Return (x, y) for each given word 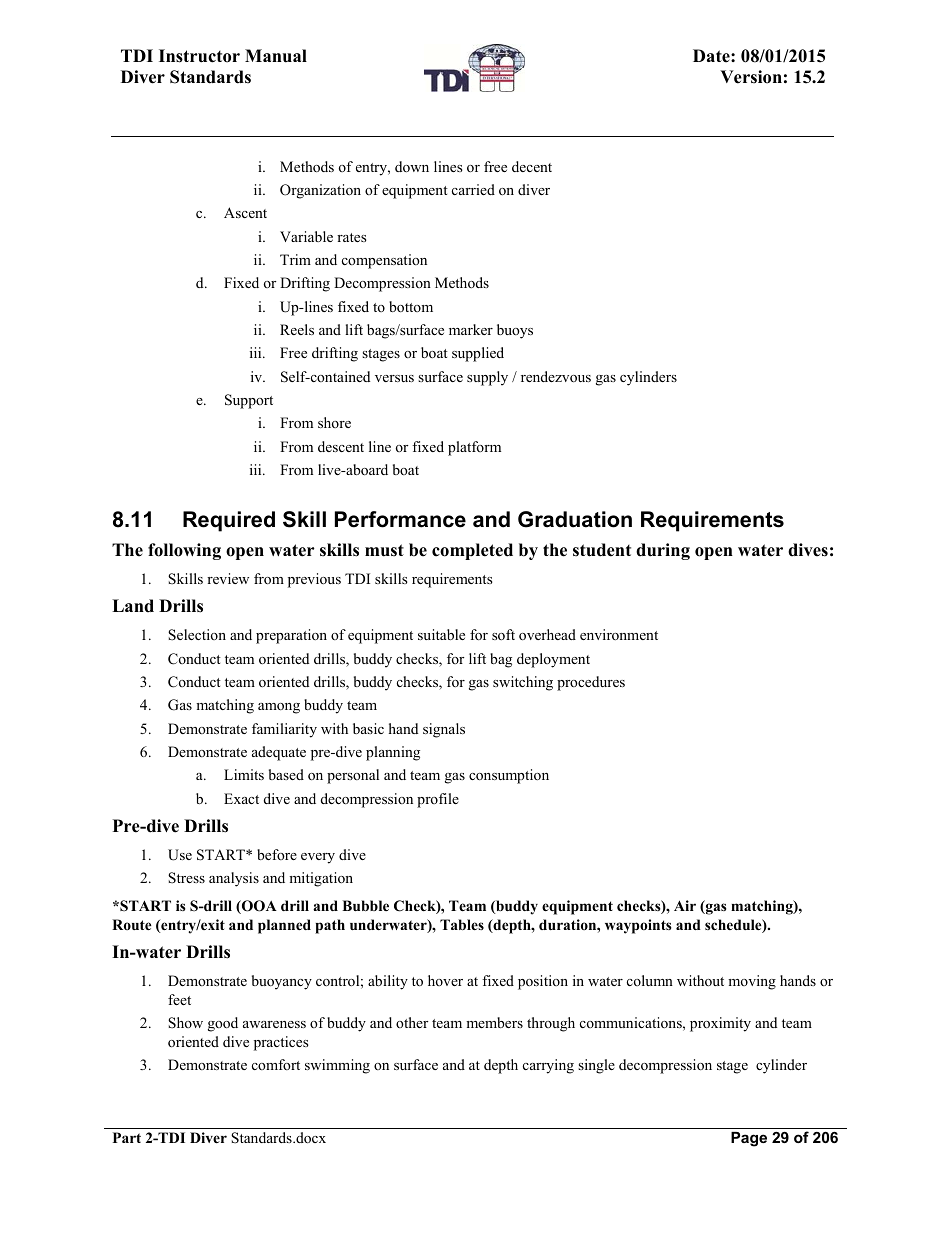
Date (712, 56)
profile (438, 800)
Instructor (199, 56)
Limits (244, 774)
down (412, 166)
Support (249, 401)
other (412, 1022)
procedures (591, 683)
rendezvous (556, 376)
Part (127, 1137)
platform (474, 448)
